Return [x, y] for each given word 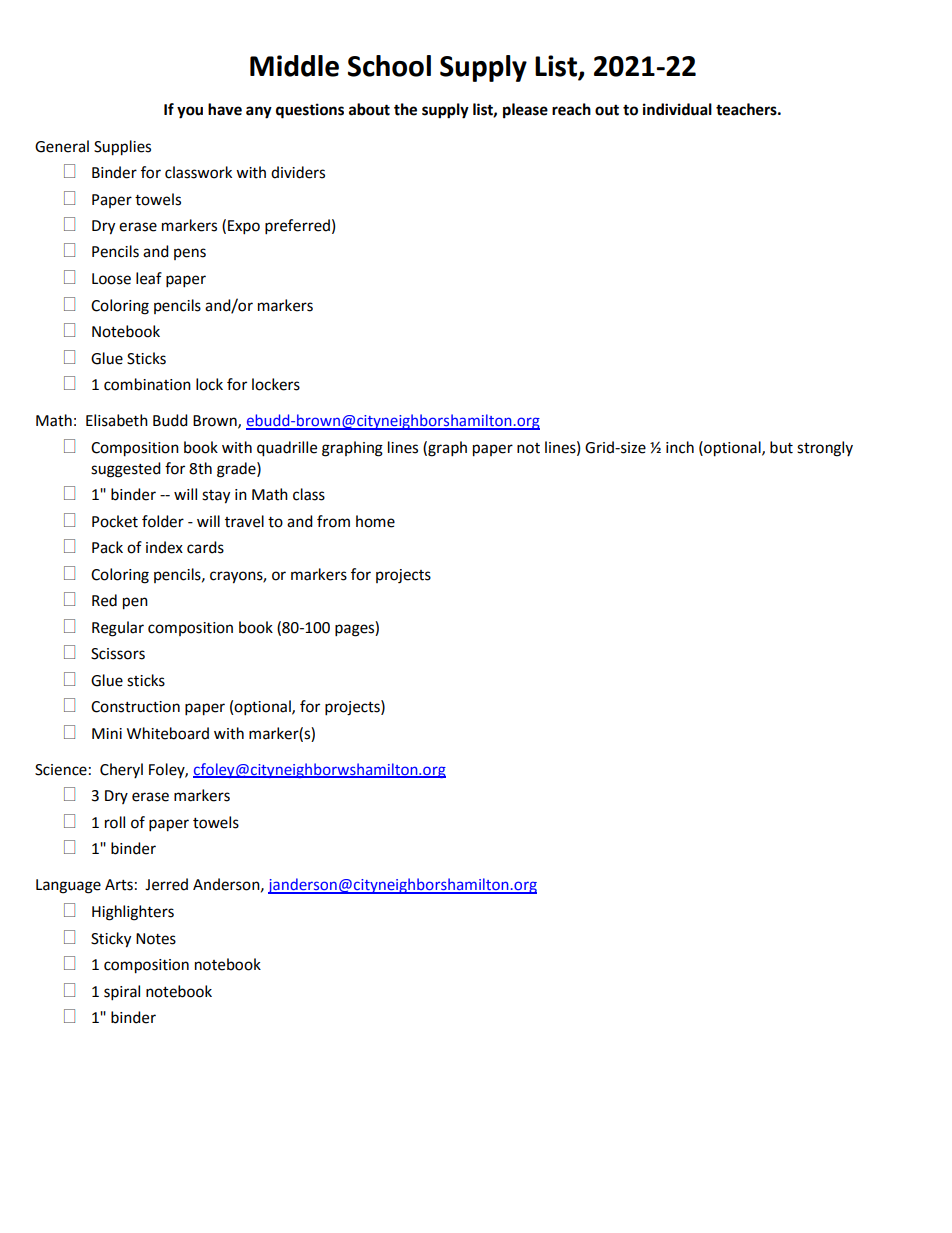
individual [677, 109]
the [405, 109]
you [190, 112]
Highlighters [133, 913]
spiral [122, 993]
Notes [156, 939]
